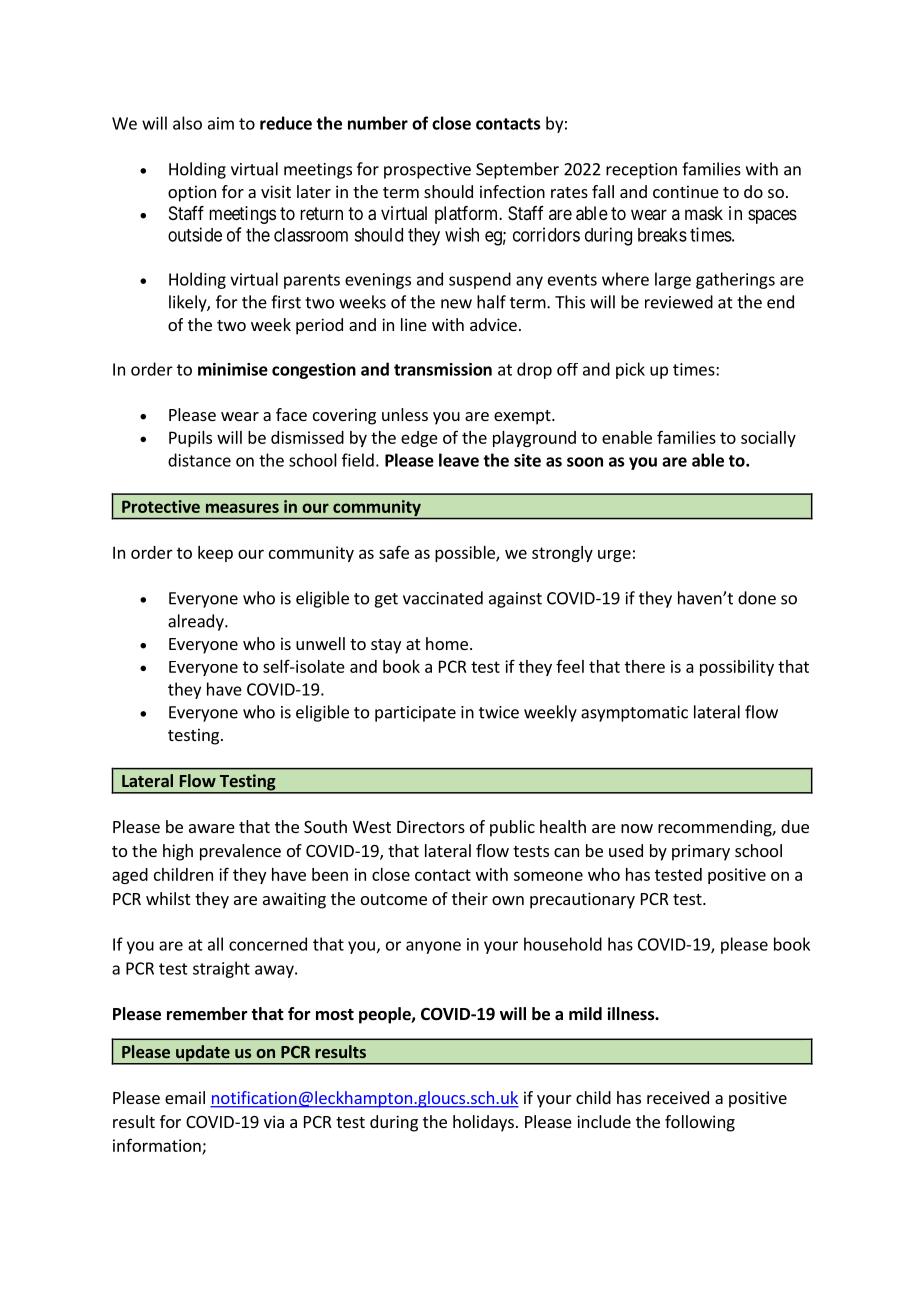 The image size is (924, 1308). I want to click on home, so click(447, 643).
